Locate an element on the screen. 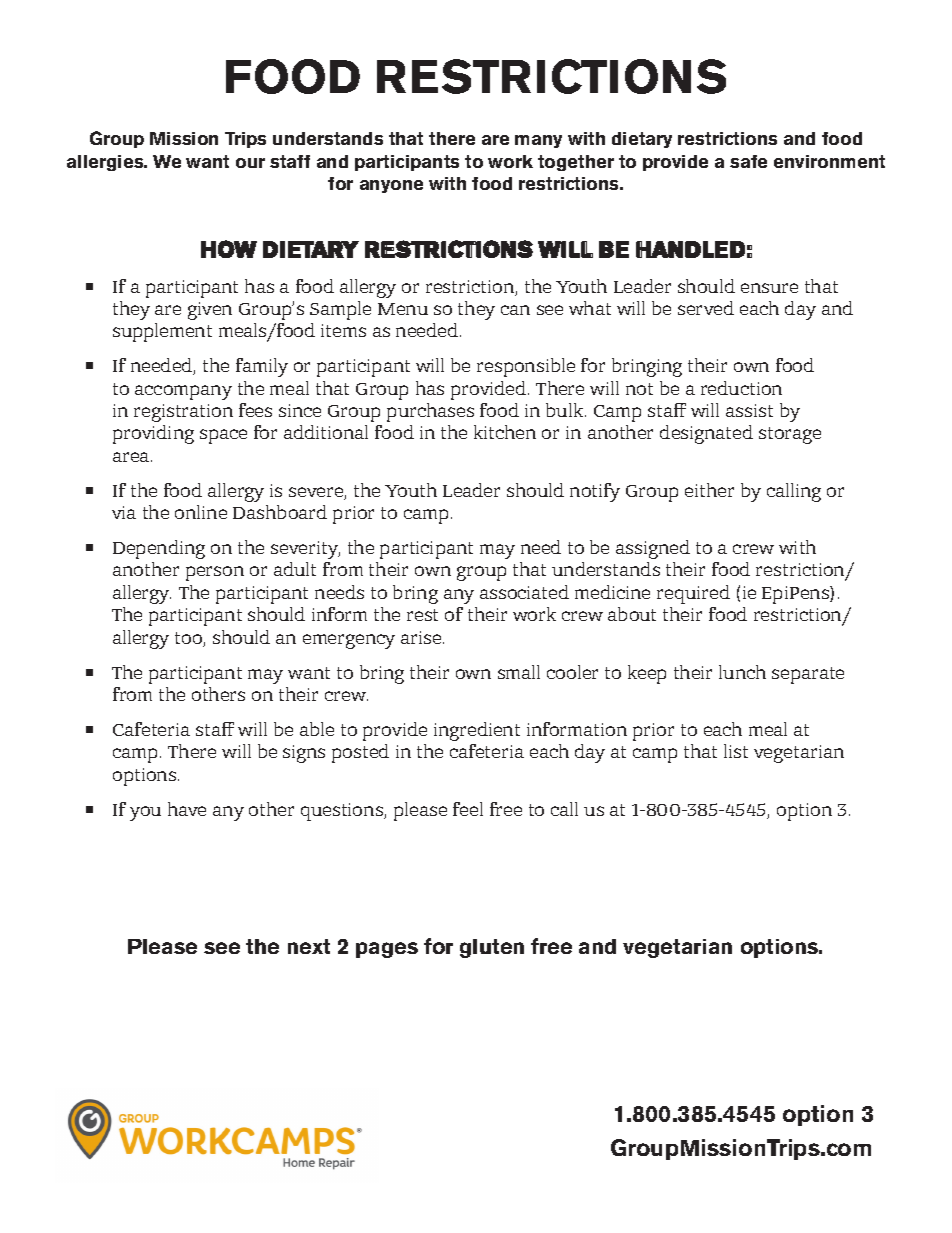  many is located at coordinates (538, 141).
